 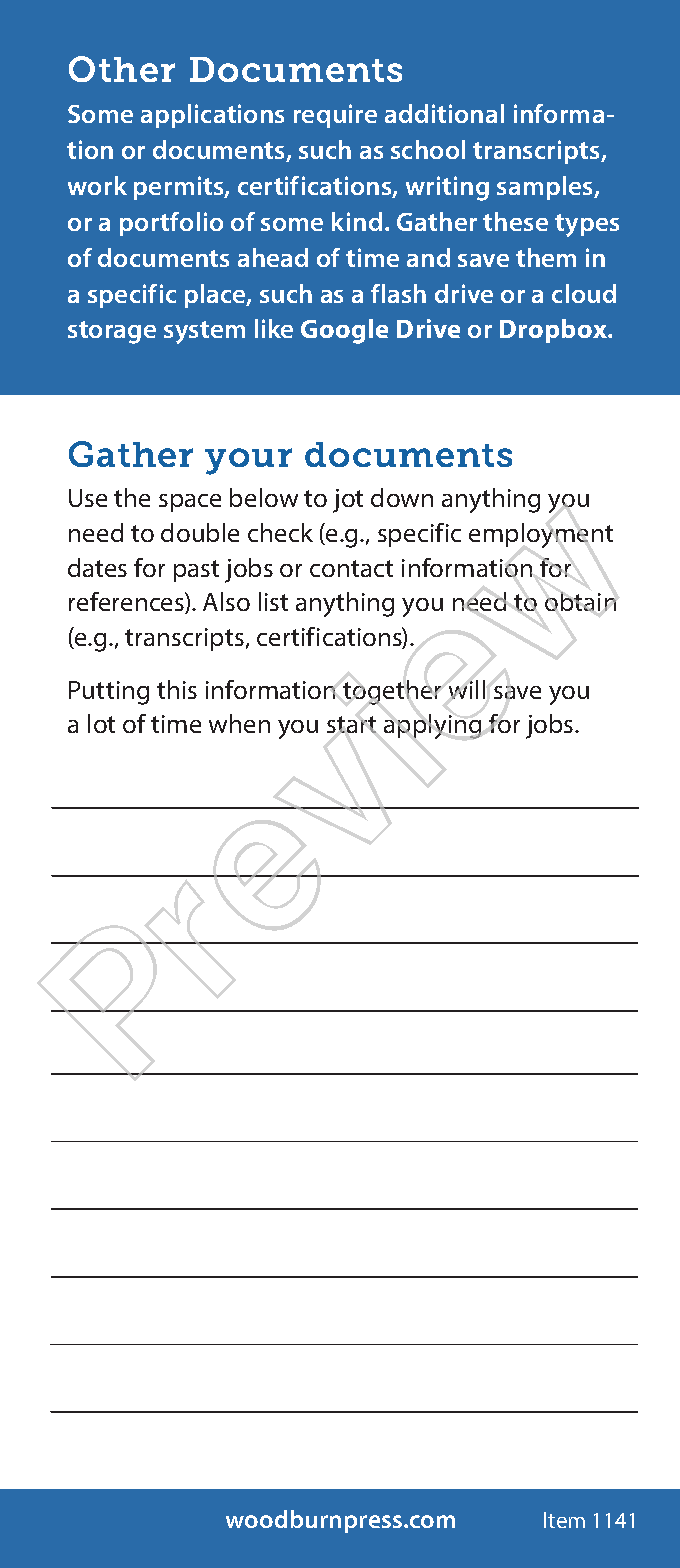 What do you see at coordinates (392, 692) in the screenshot?
I see `together` at bounding box center [392, 692].
